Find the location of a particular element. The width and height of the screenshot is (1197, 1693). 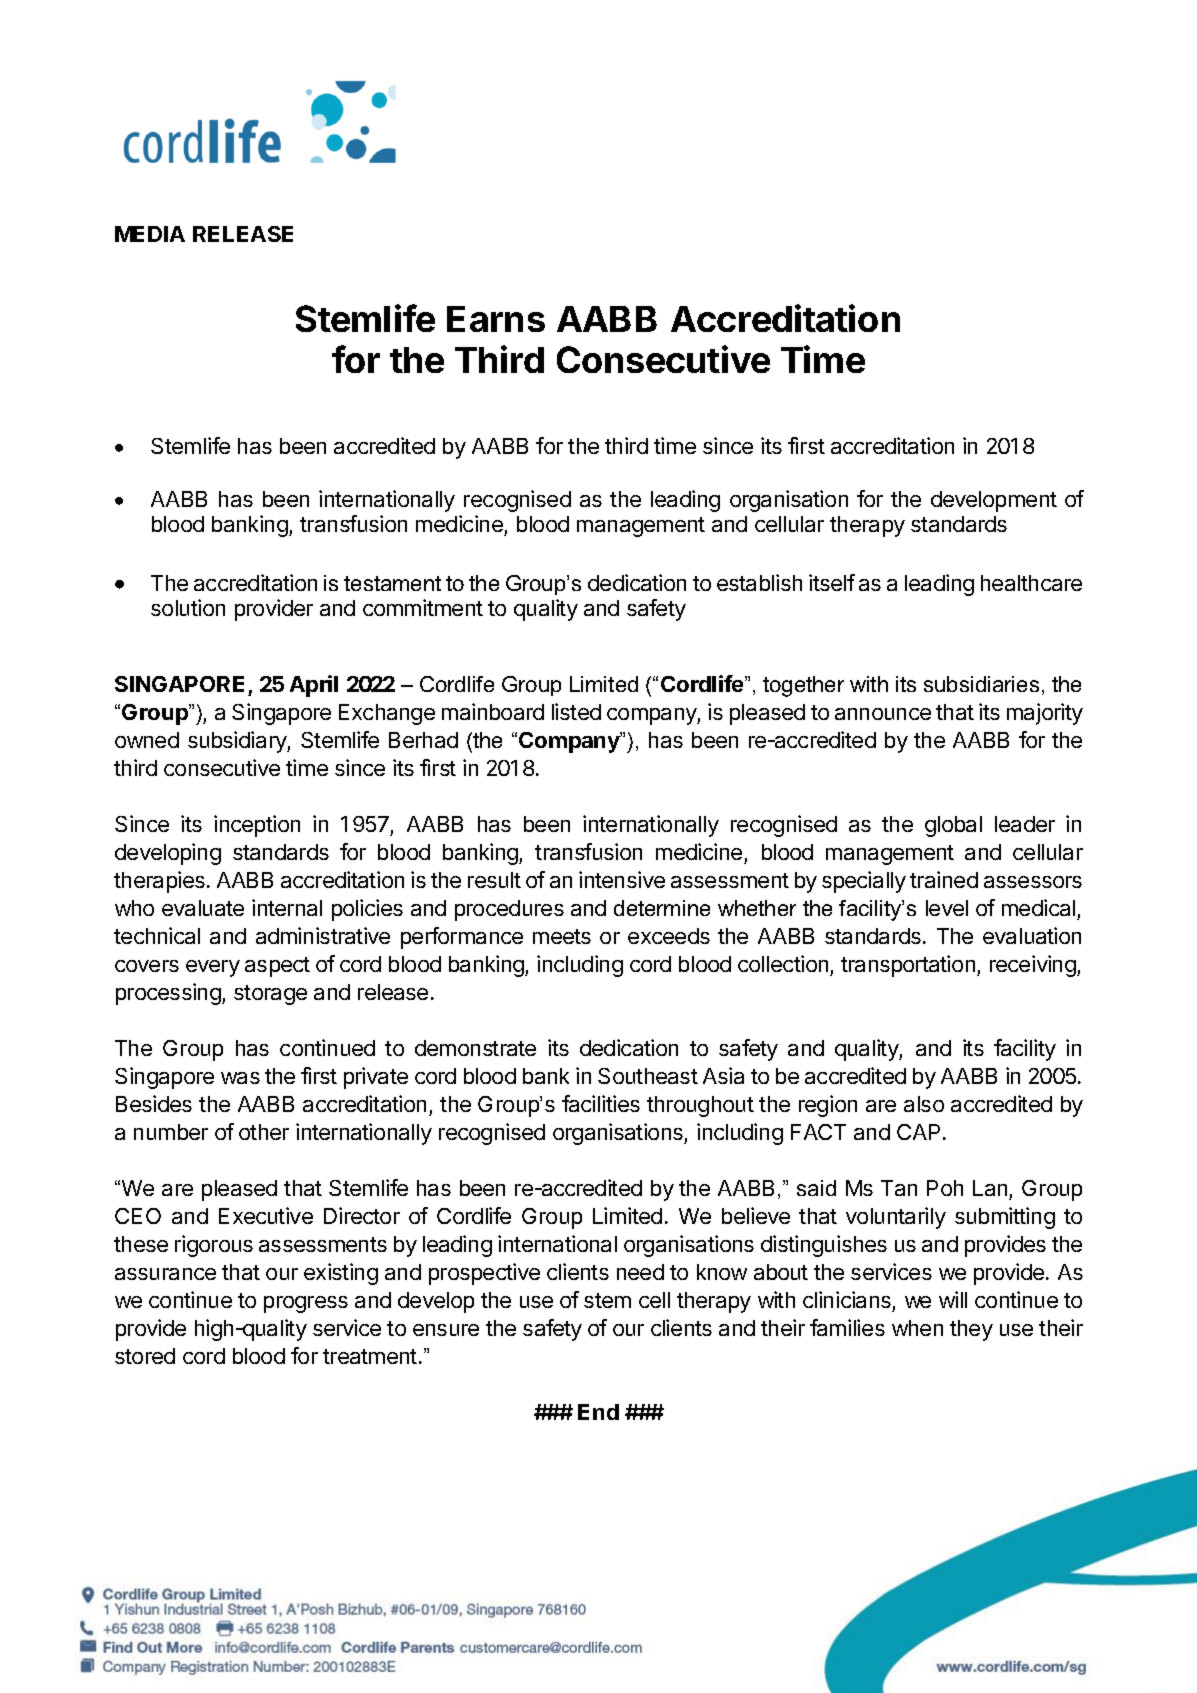

also is located at coordinates (924, 1104).
